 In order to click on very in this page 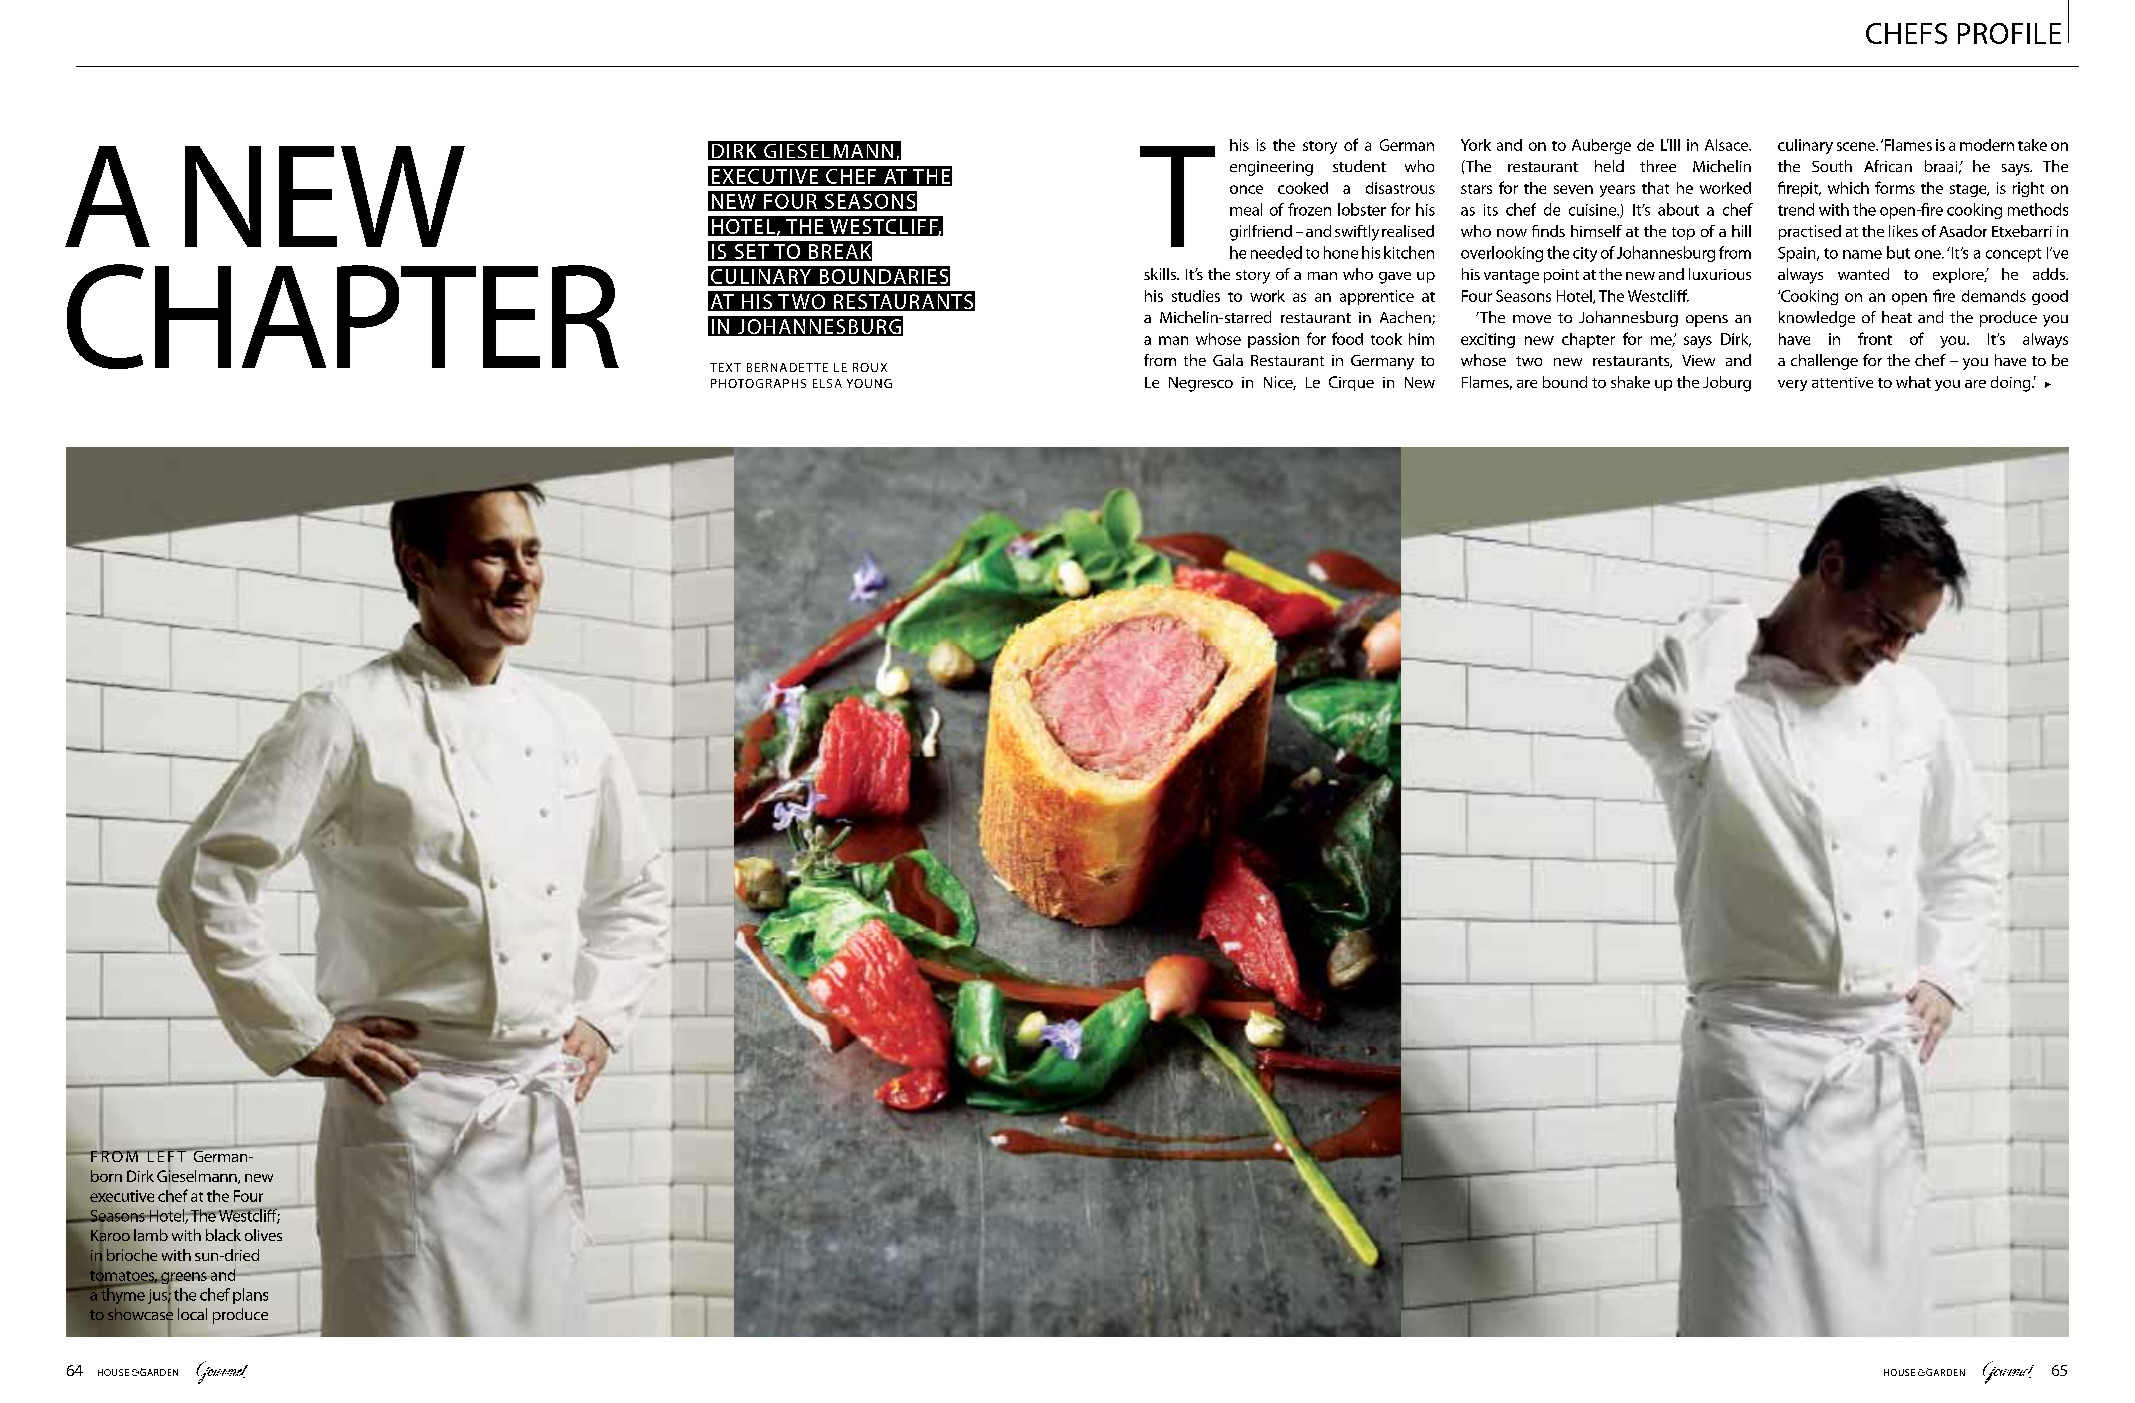, I will do `click(1792, 385)`.
